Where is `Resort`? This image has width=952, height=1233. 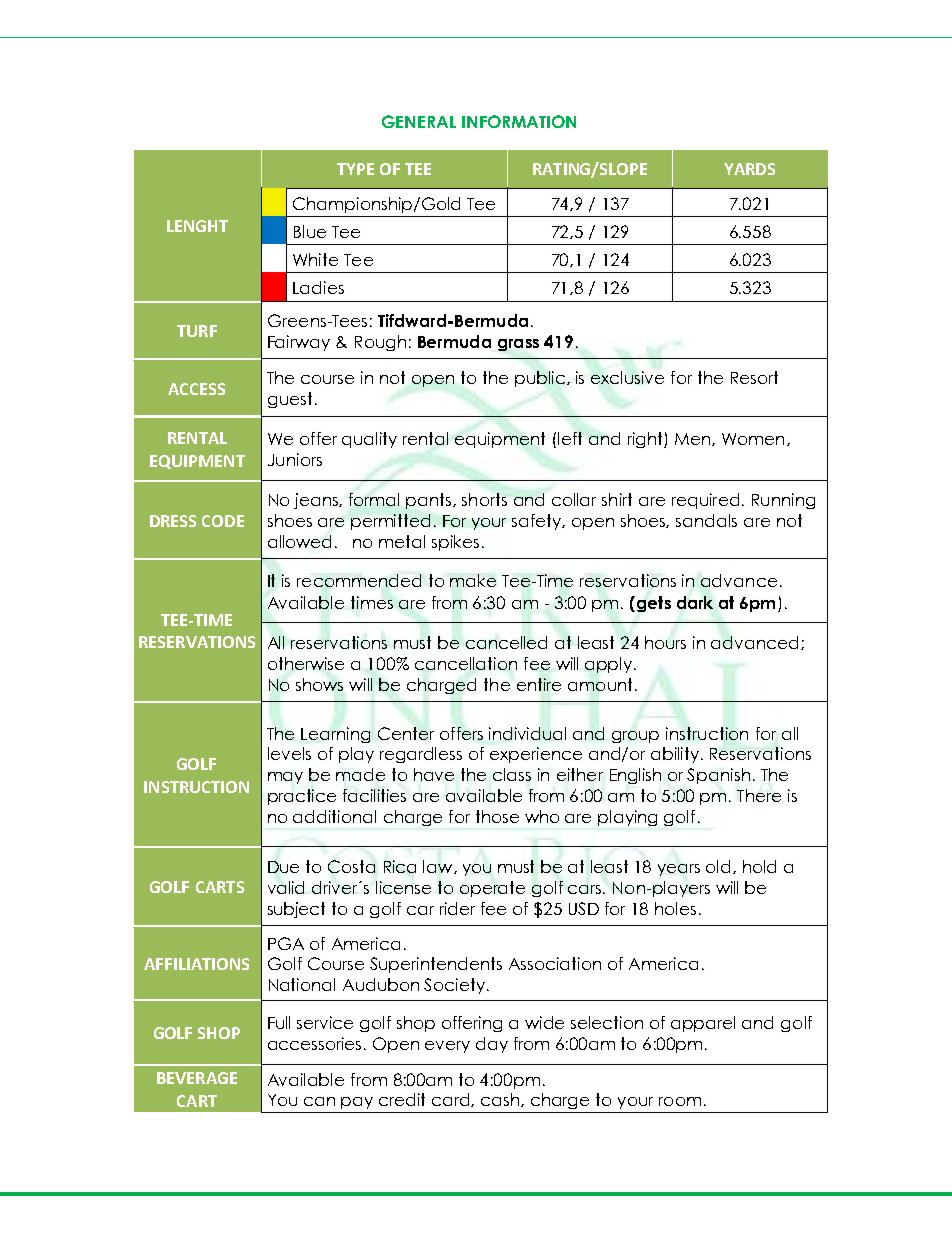
Resort is located at coordinates (754, 377).
